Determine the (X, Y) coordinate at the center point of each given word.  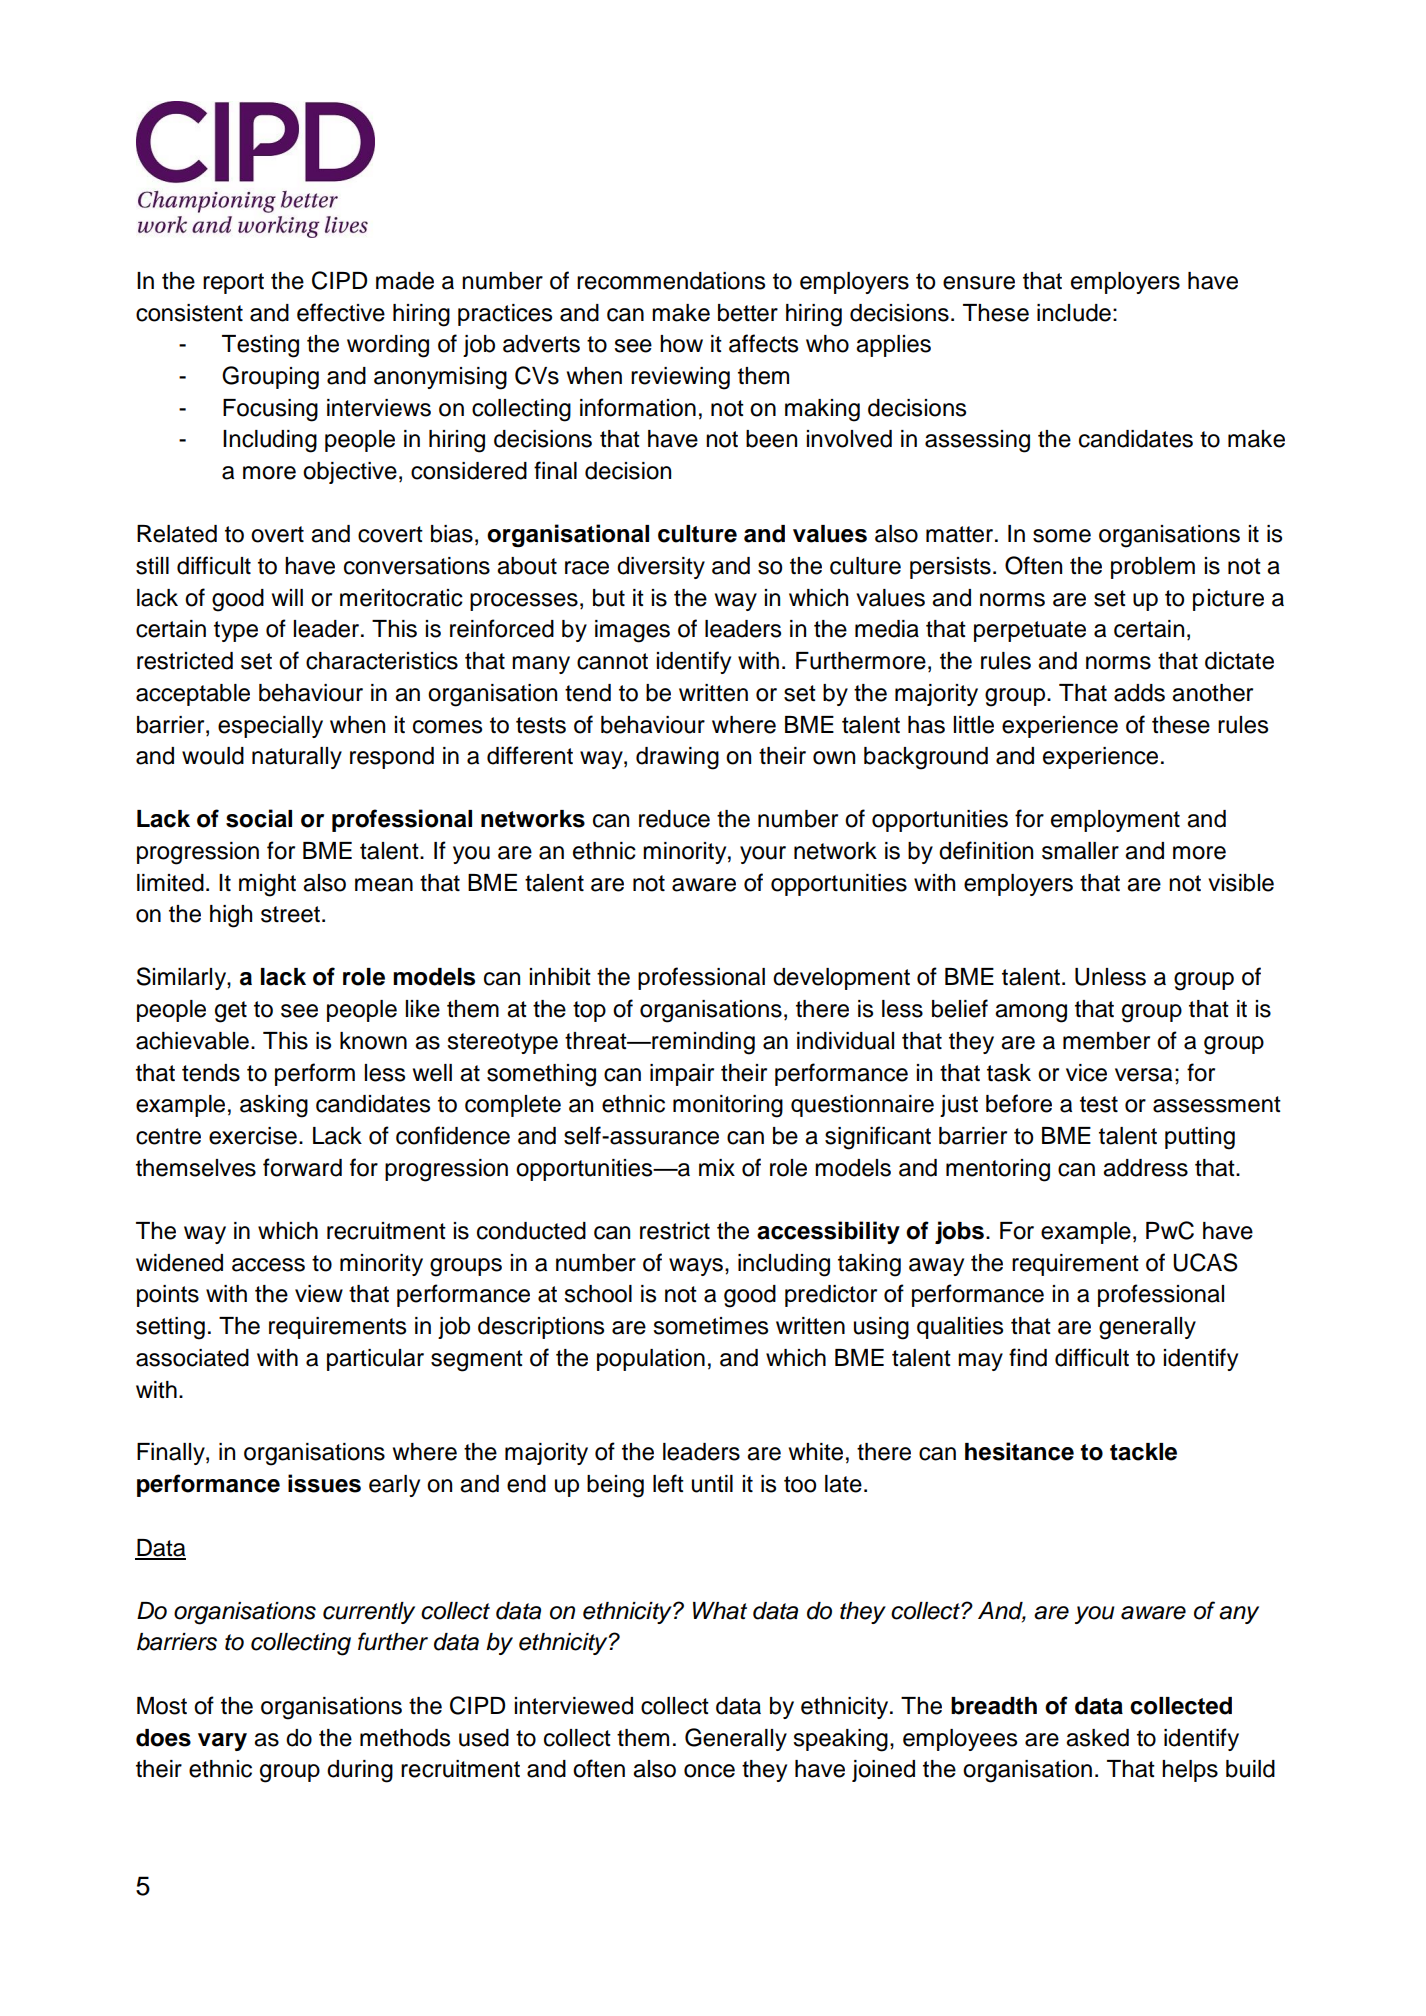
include (1074, 313)
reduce (674, 819)
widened (179, 1263)
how (681, 344)
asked (1097, 1738)
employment (1115, 821)
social (259, 818)
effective (341, 312)
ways (696, 1267)
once (709, 1771)
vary (222, 1742)
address (1145, 1168)
